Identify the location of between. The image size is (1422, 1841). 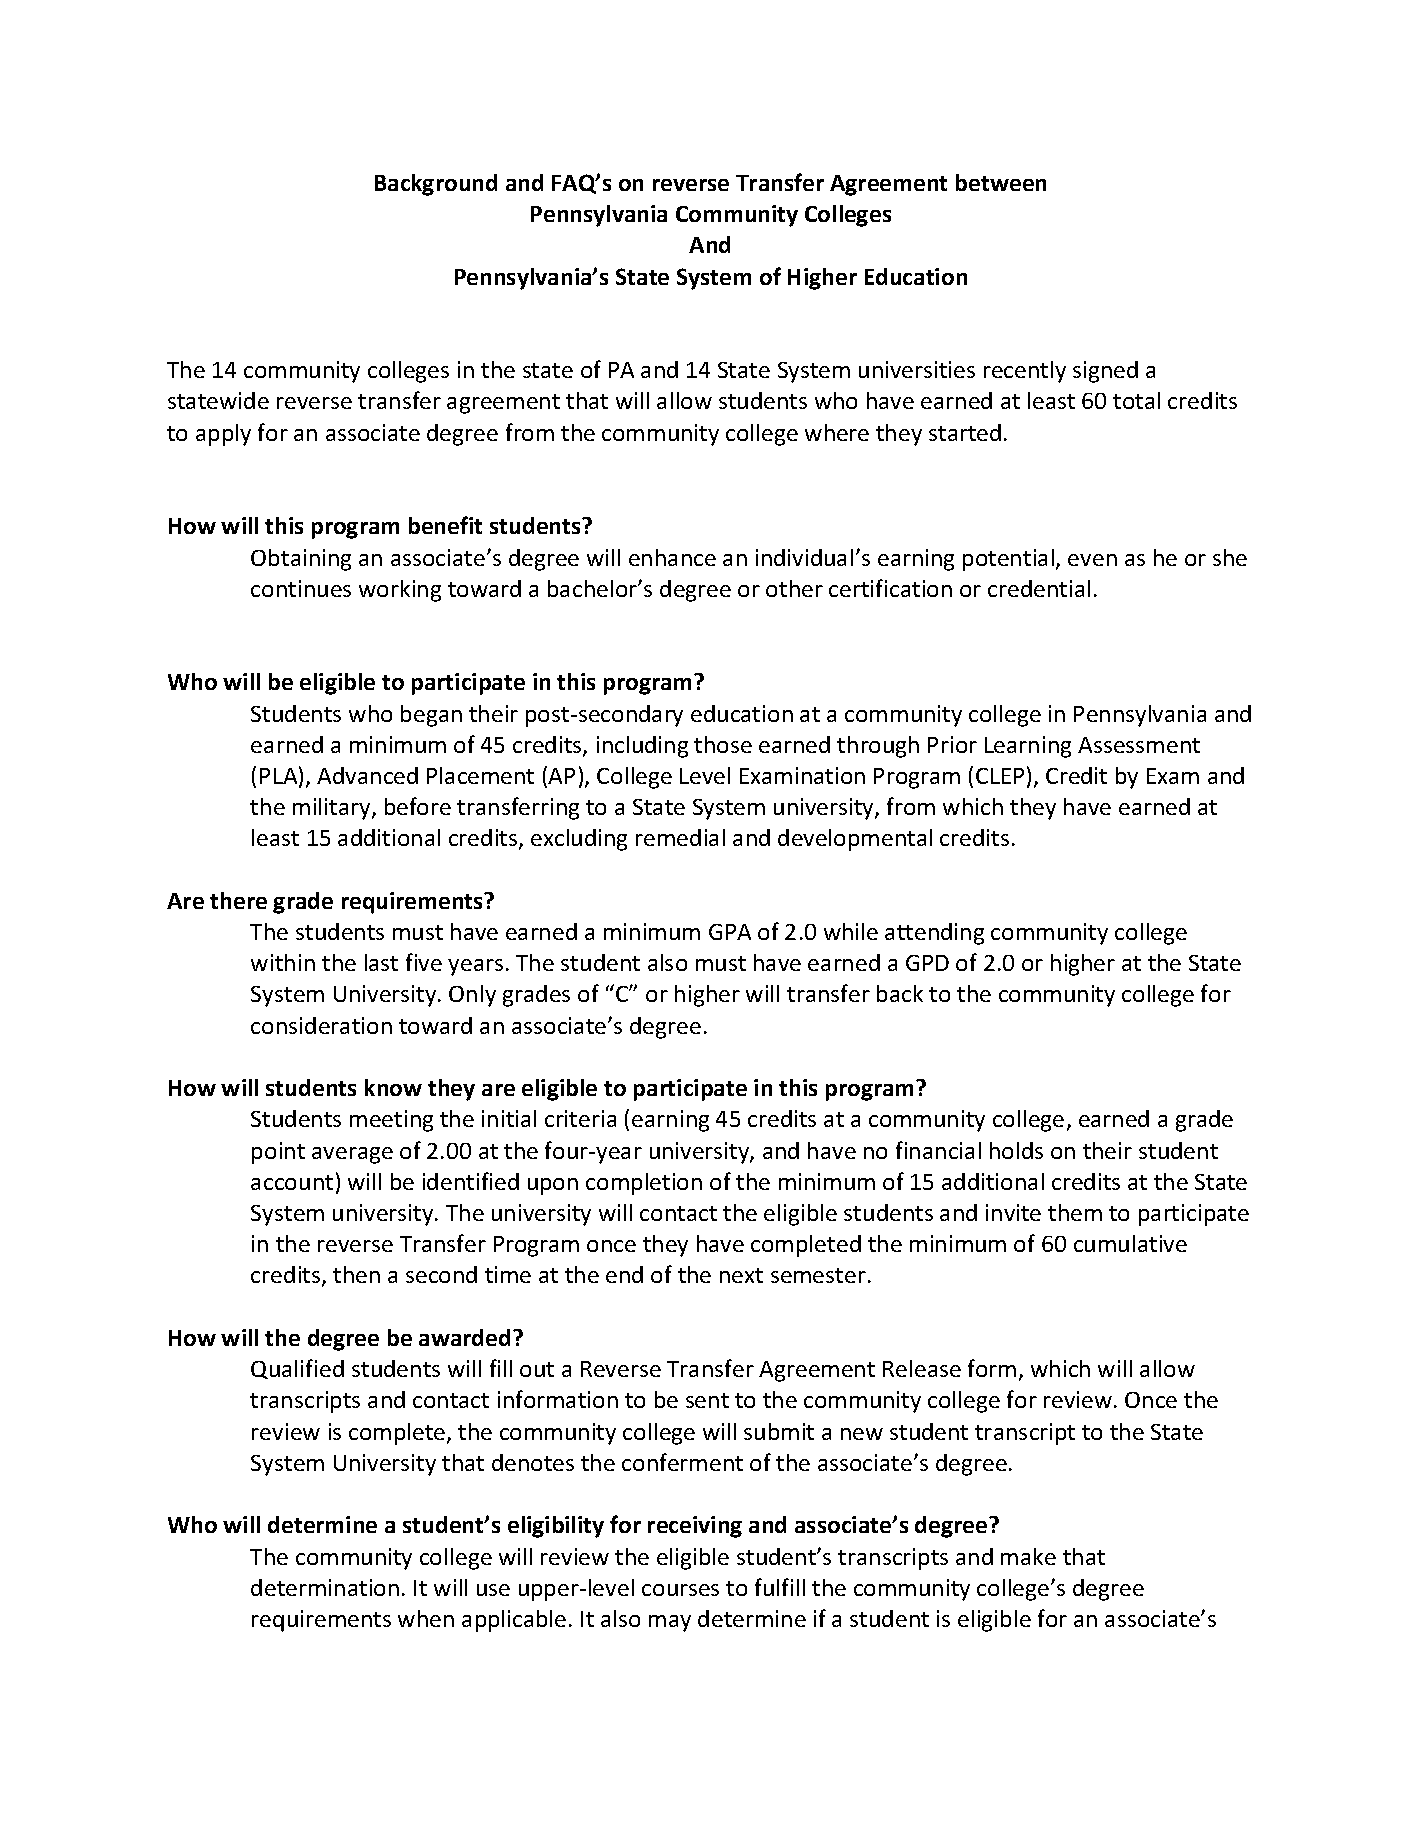
(1001, 182).
